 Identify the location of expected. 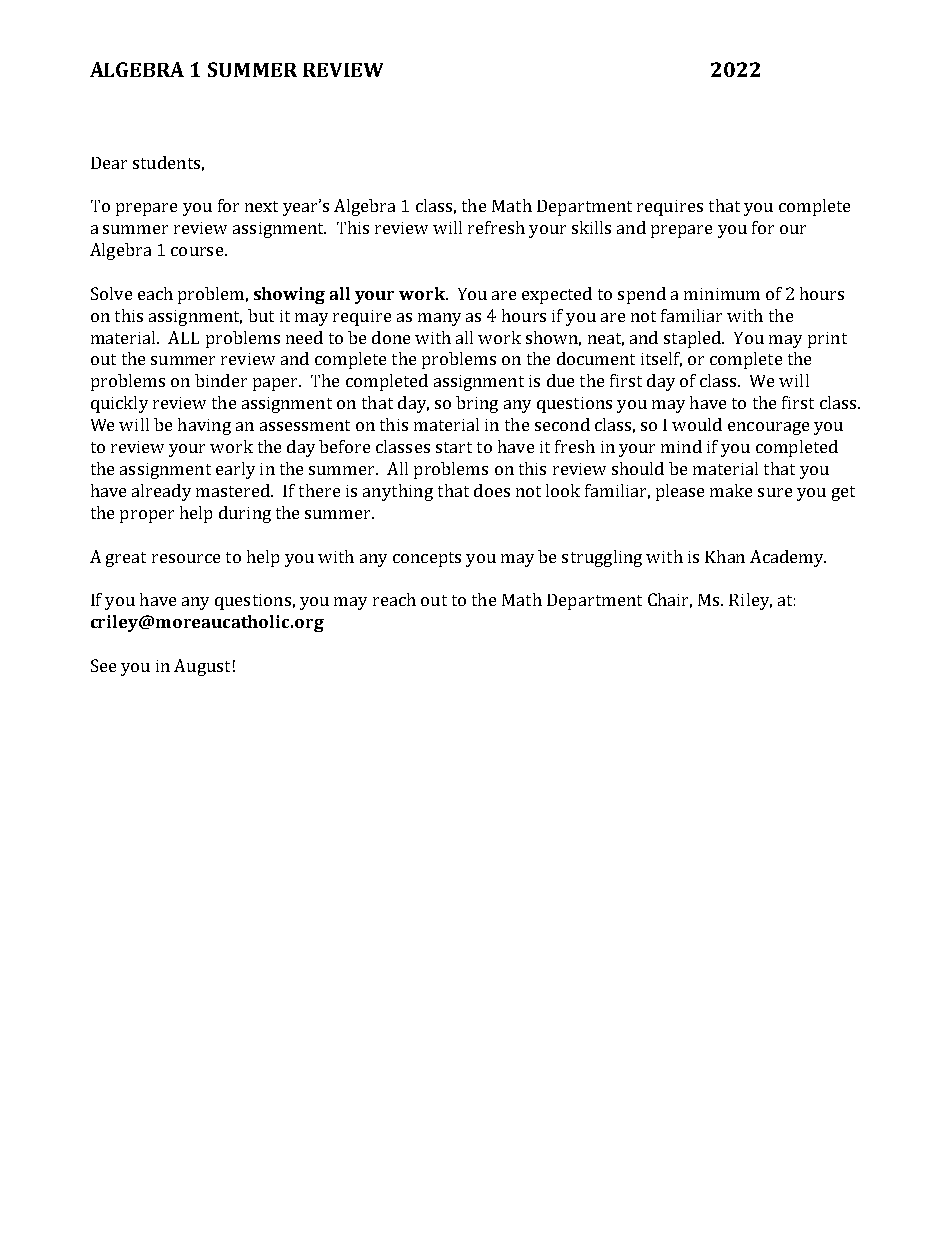
(557, 295).
